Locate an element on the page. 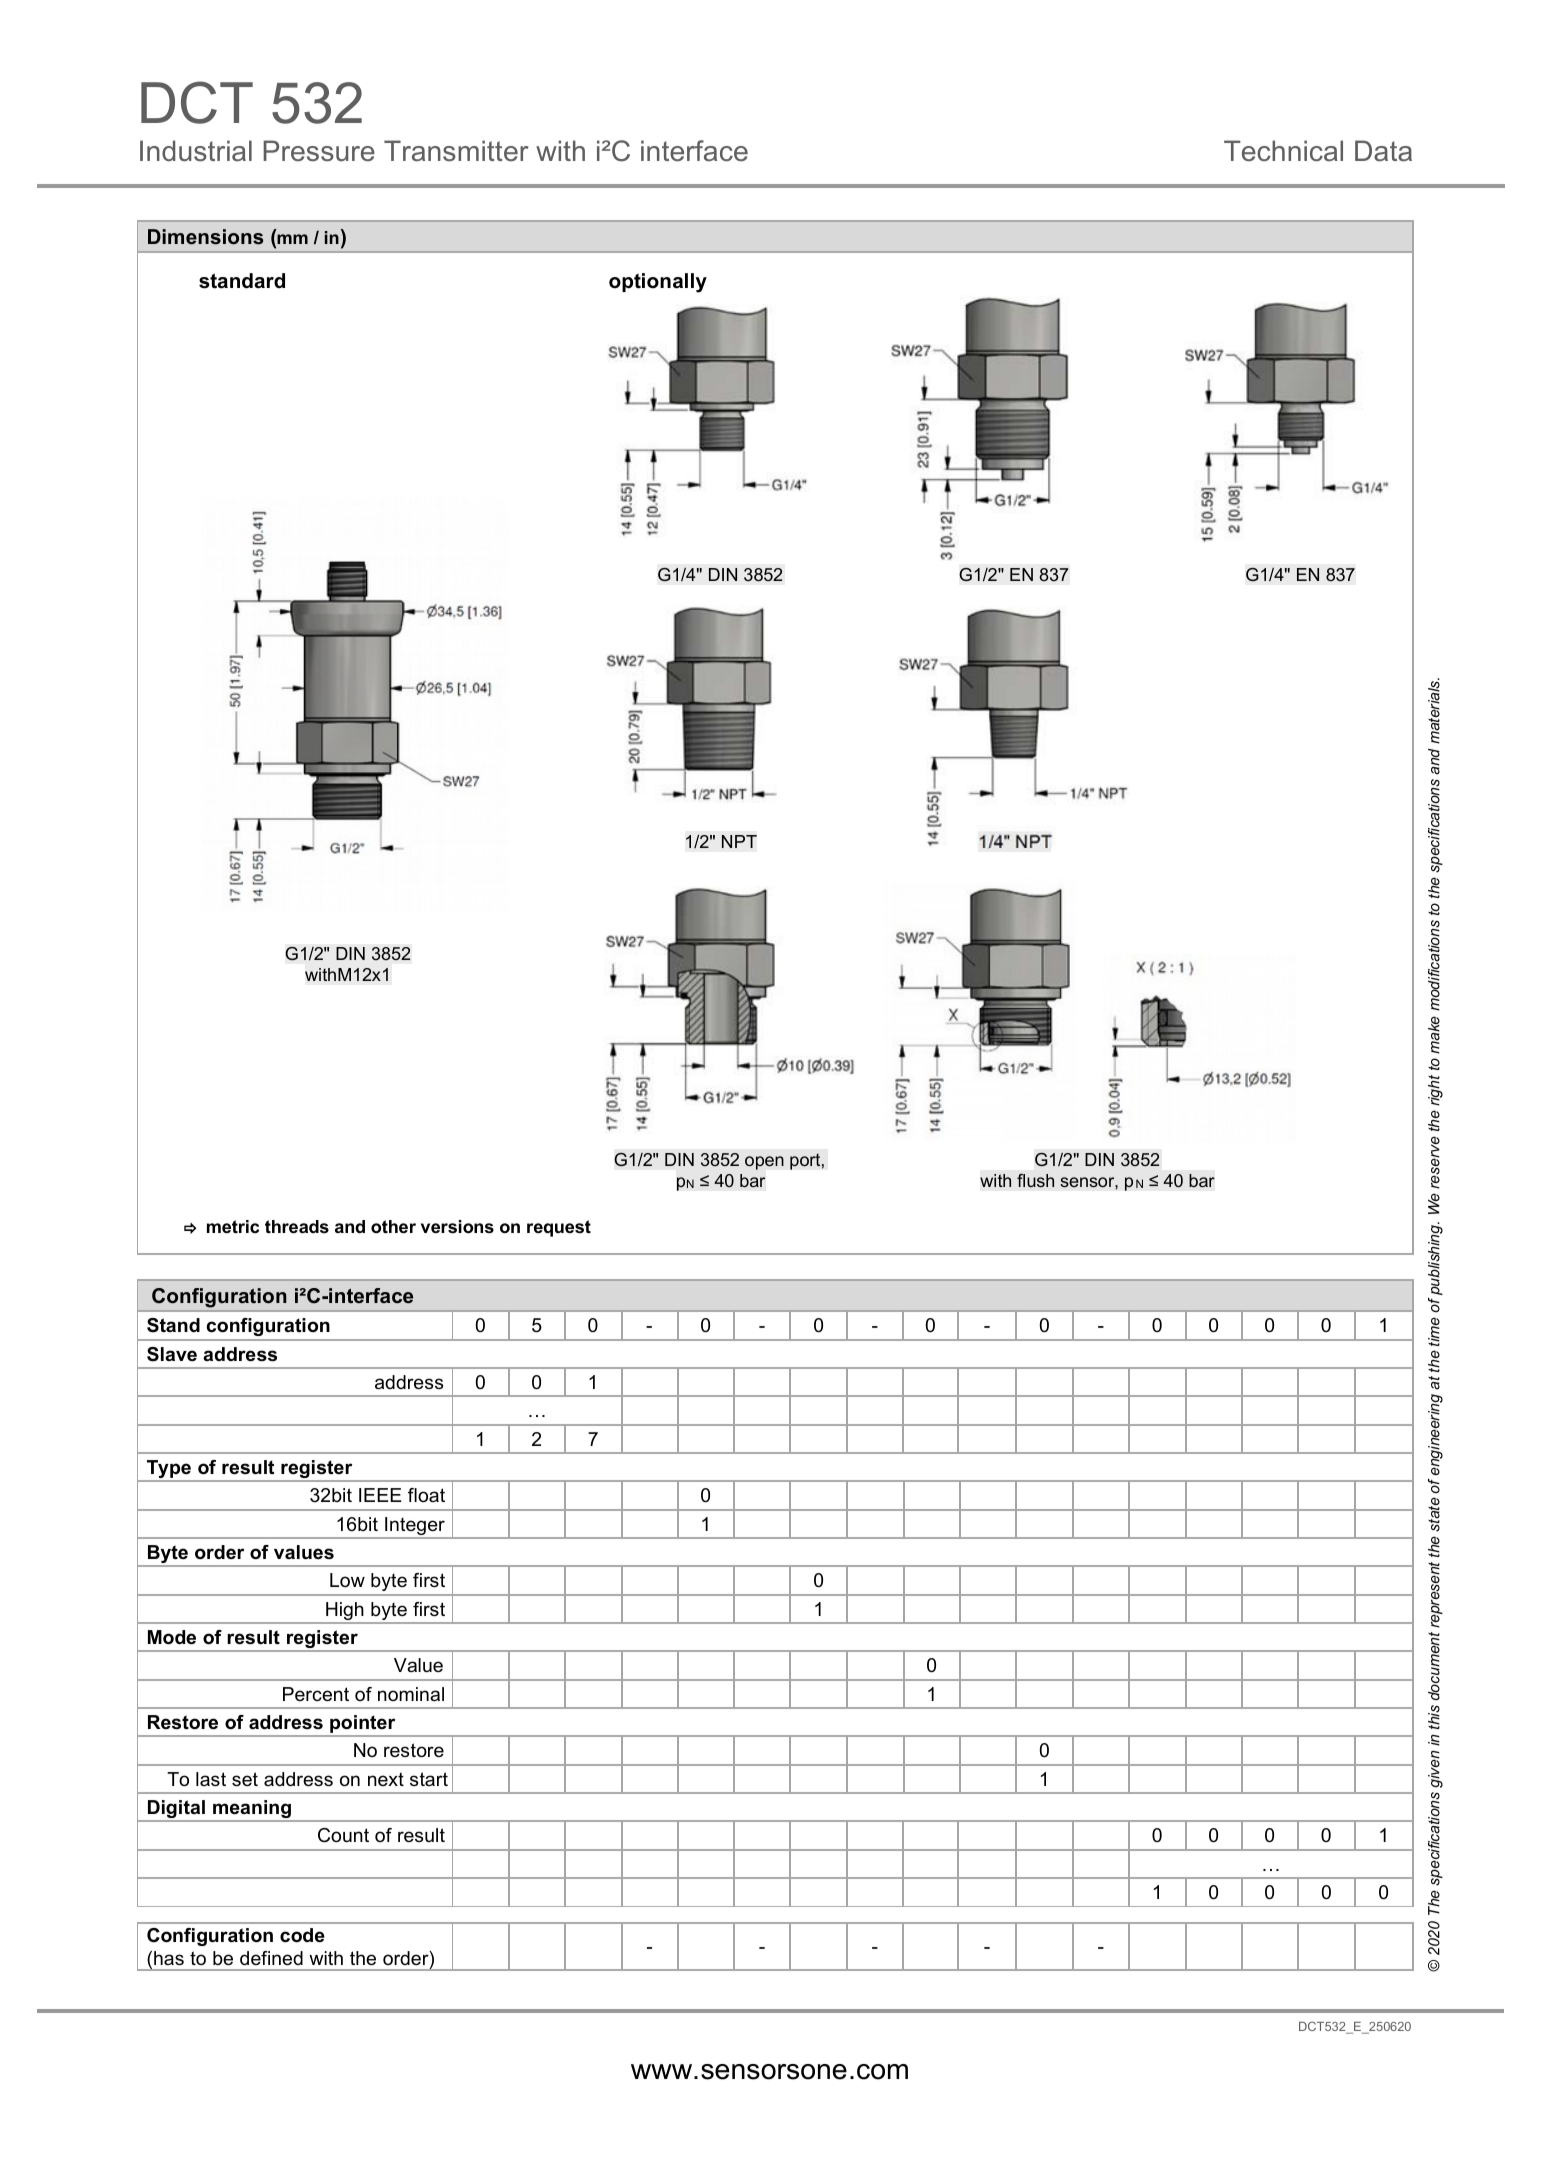 Image resolution: width=1541 pixels, height=2179 pixels. Low is located at coordinates (347, 1580).
